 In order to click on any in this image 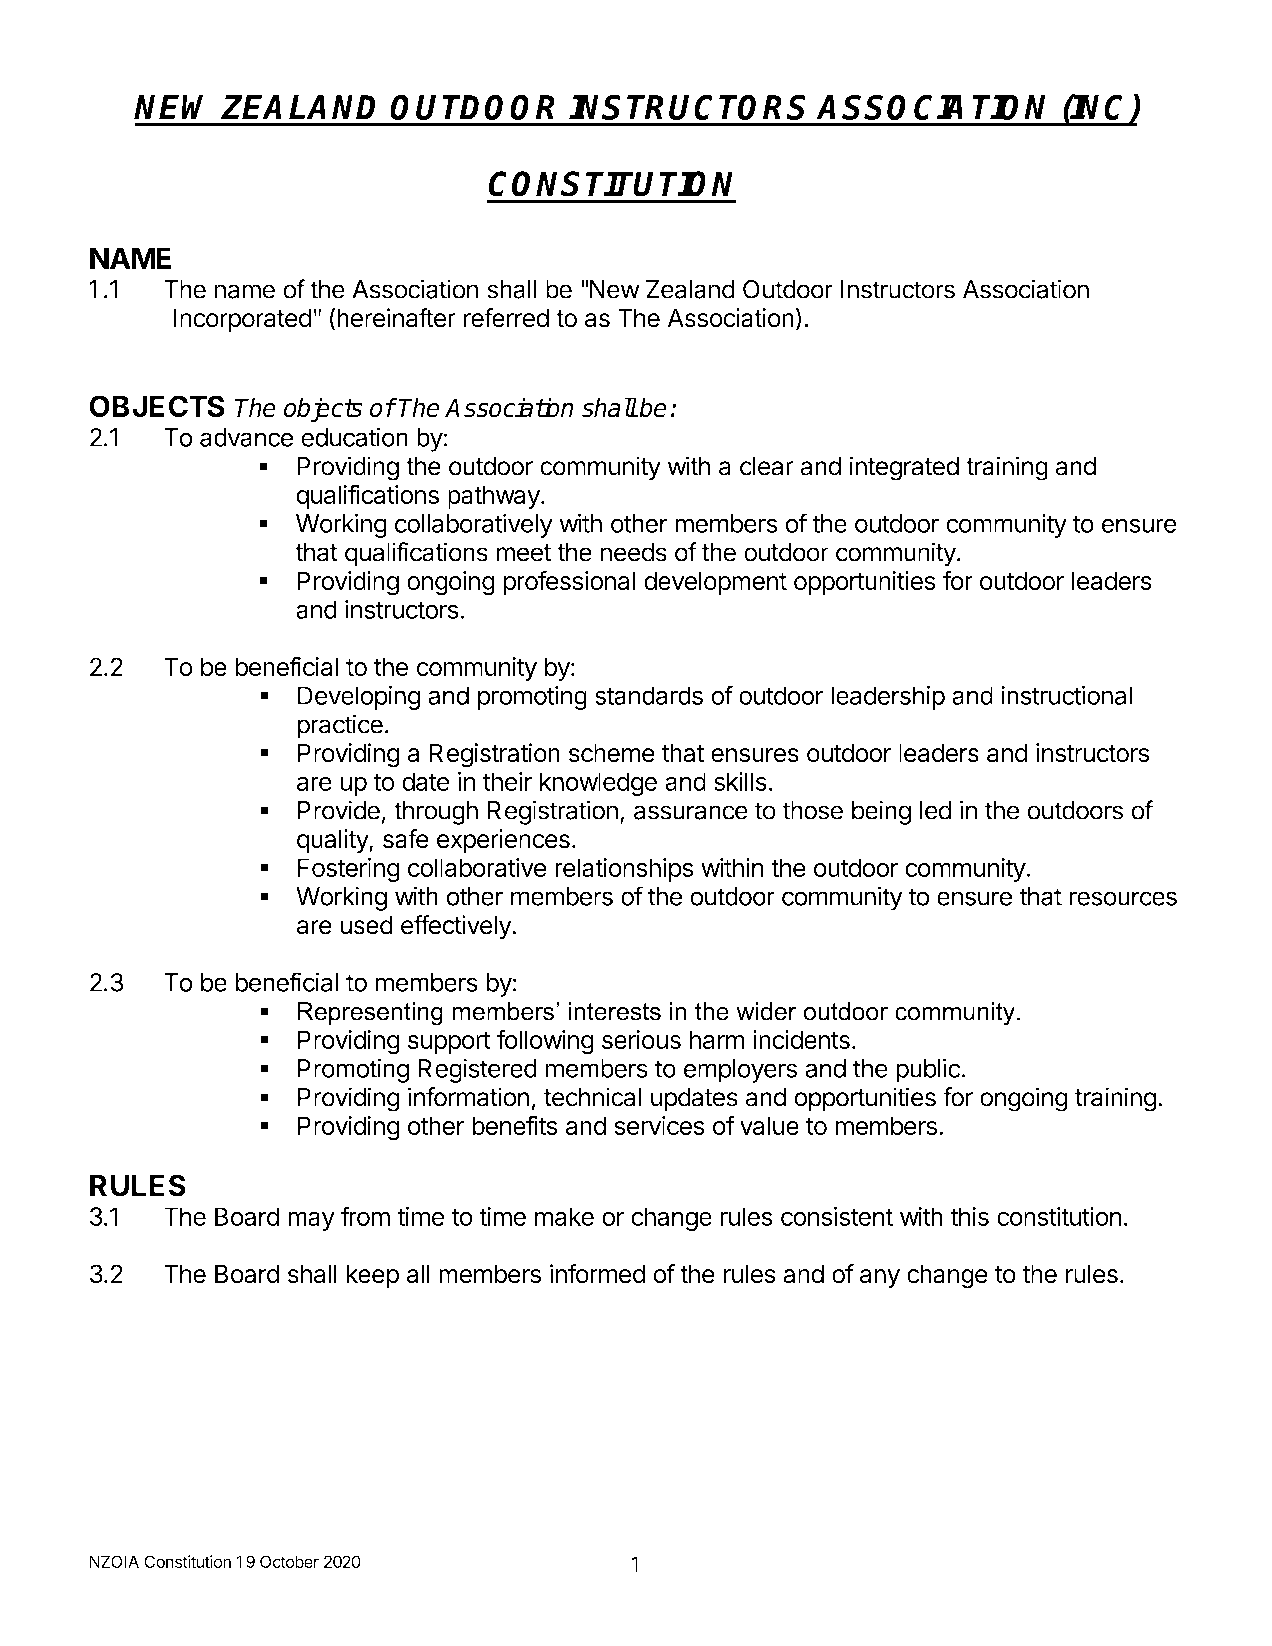, I will do `click(880, 1278)`.
